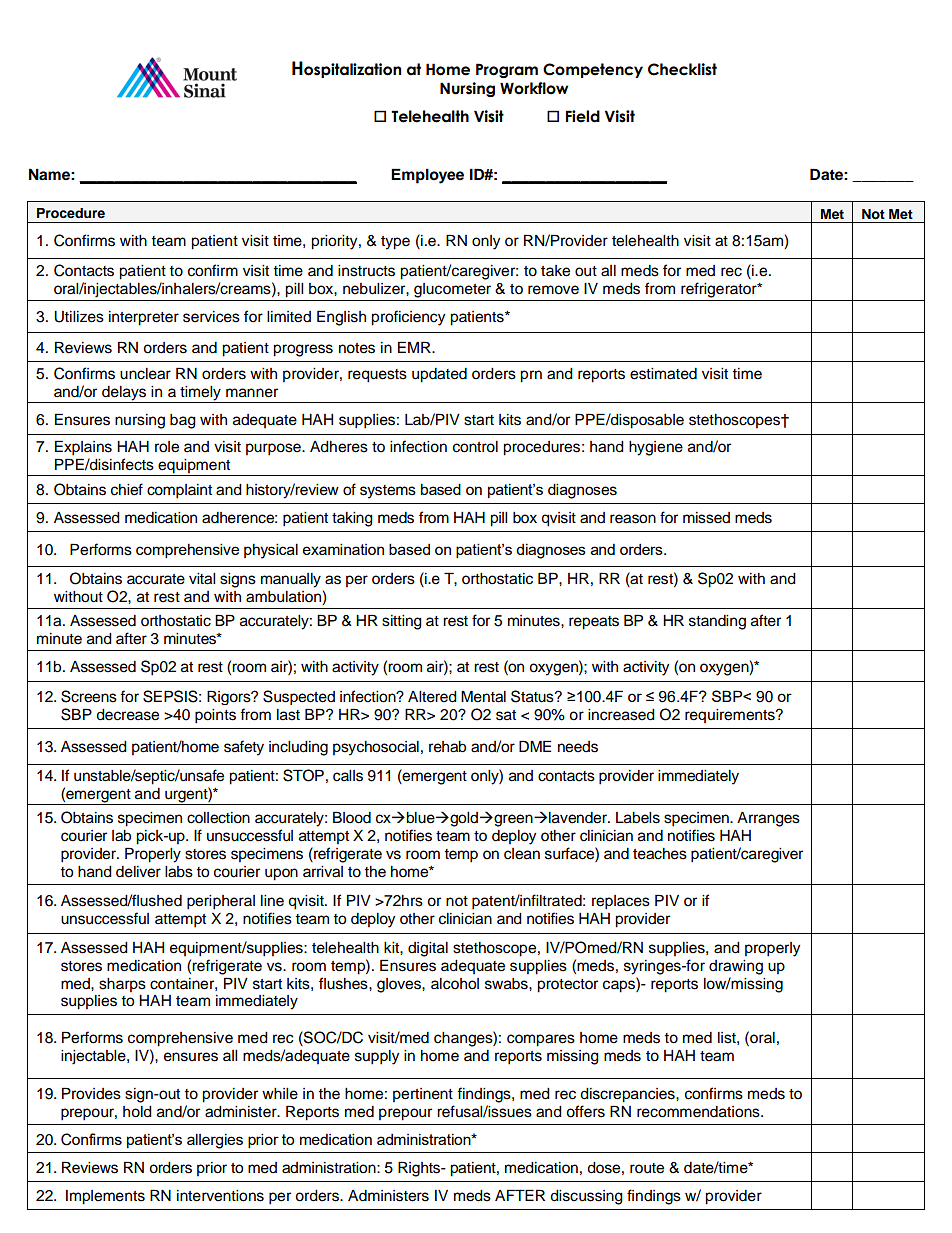  Describe the element at coordinates (144, 318) in the page. I see `interpreter` at that location.
